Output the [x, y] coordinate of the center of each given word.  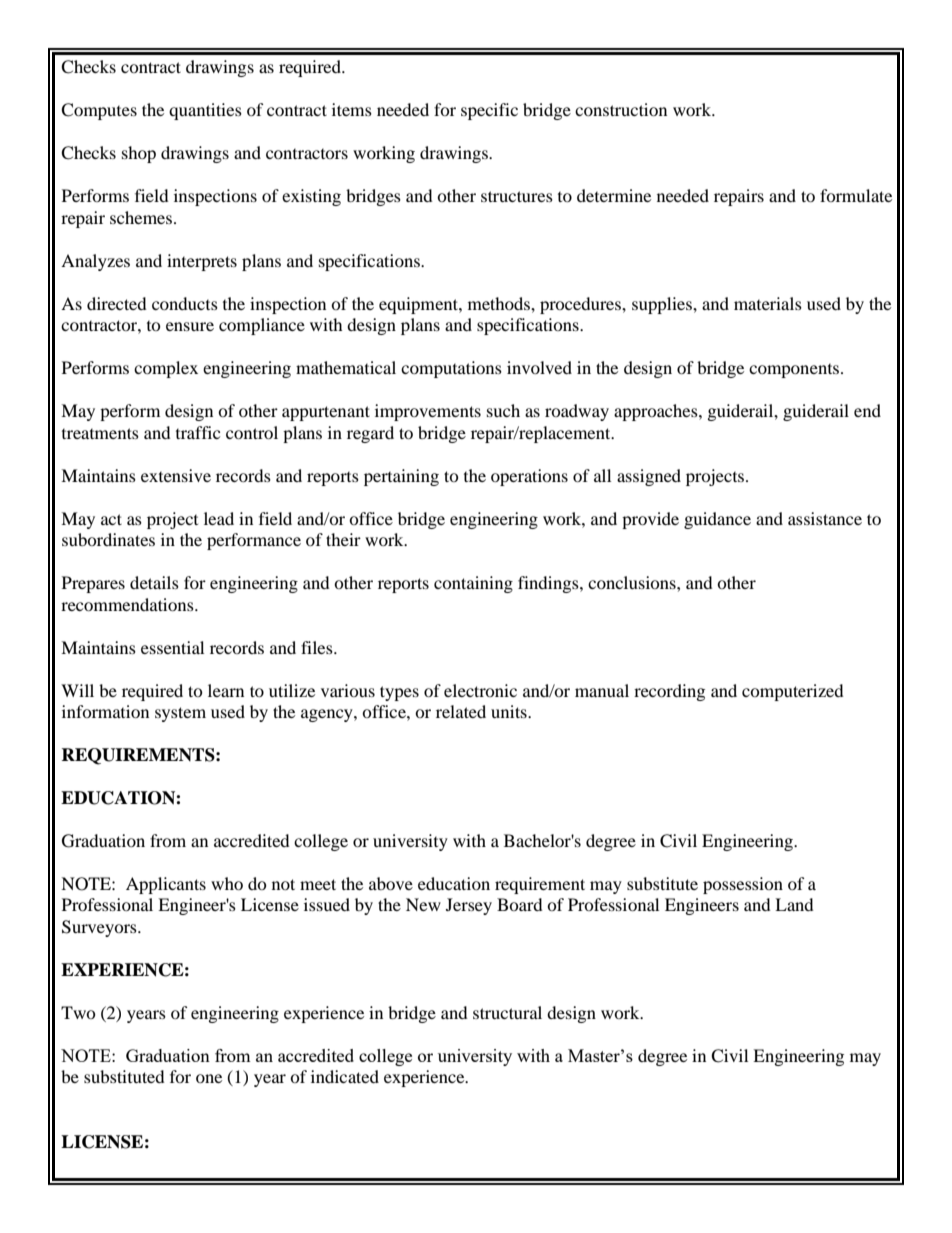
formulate [856, 195]
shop [139, 154]
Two [78, 1012]
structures [517, 196]
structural [507, 1012]
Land [794, 904]
